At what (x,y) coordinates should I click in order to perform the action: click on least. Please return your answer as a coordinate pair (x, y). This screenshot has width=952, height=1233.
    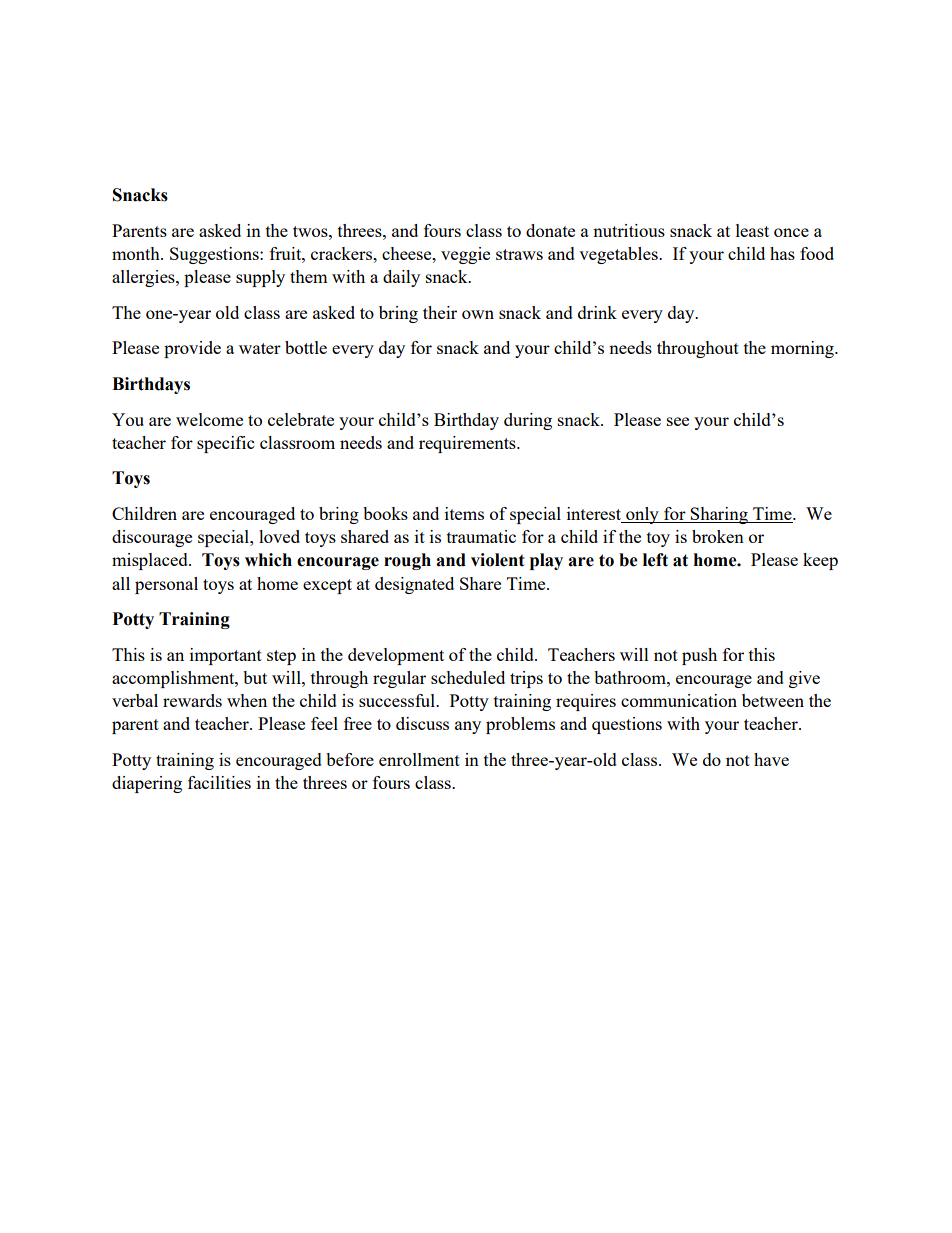
    Looking at the image, I should click on (752, 230).
